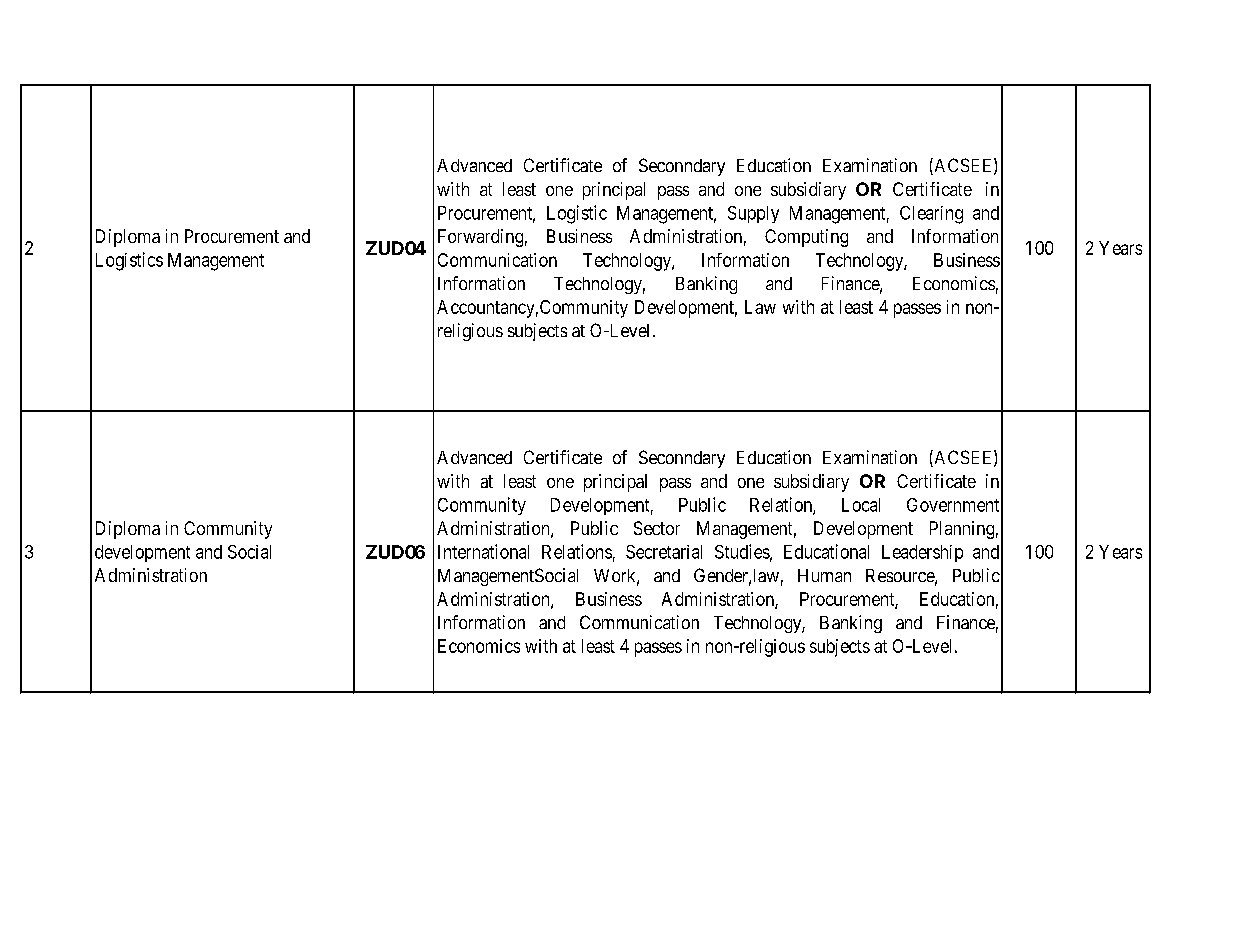  What do you see at coordinates (753, 214) in the image?
I see `Supply` at bounding box center [753, 214].
